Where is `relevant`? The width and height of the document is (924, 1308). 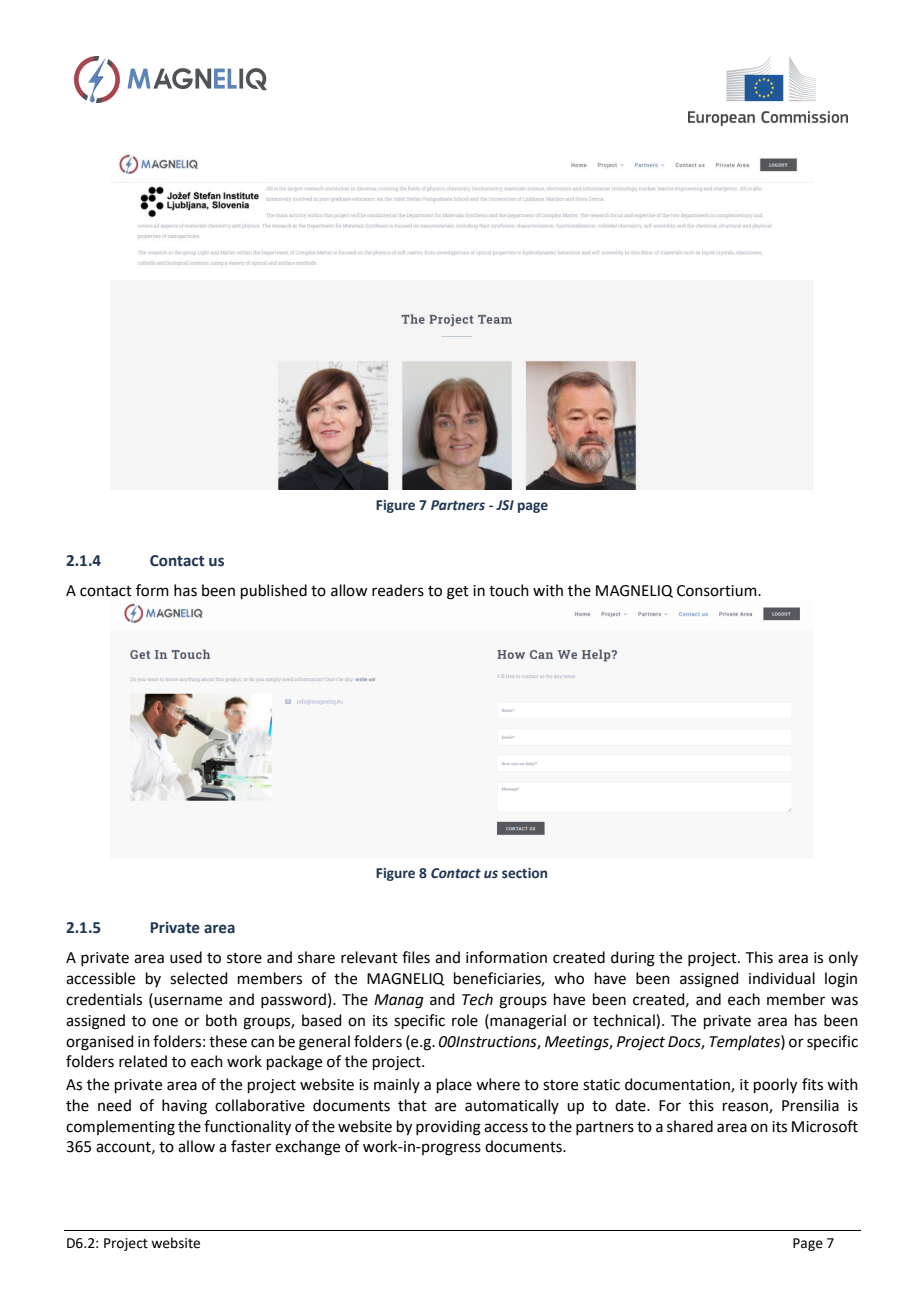 relevant is located at coordinates (369, 957).
